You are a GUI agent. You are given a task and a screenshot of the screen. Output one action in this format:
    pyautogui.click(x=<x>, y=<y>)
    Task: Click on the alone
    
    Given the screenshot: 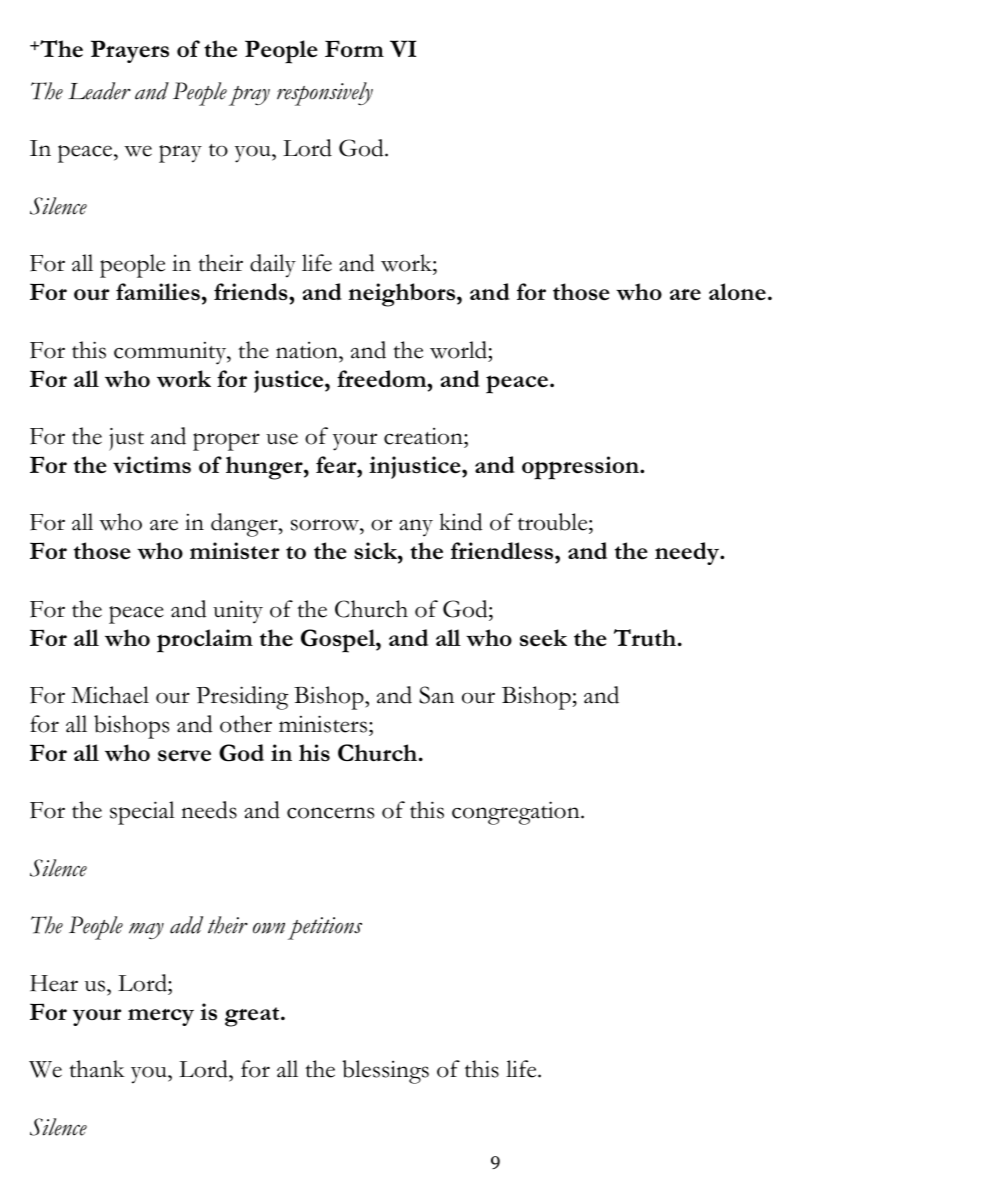 What is the action you would take?
    pyautogui.click(x=737, y=291)
